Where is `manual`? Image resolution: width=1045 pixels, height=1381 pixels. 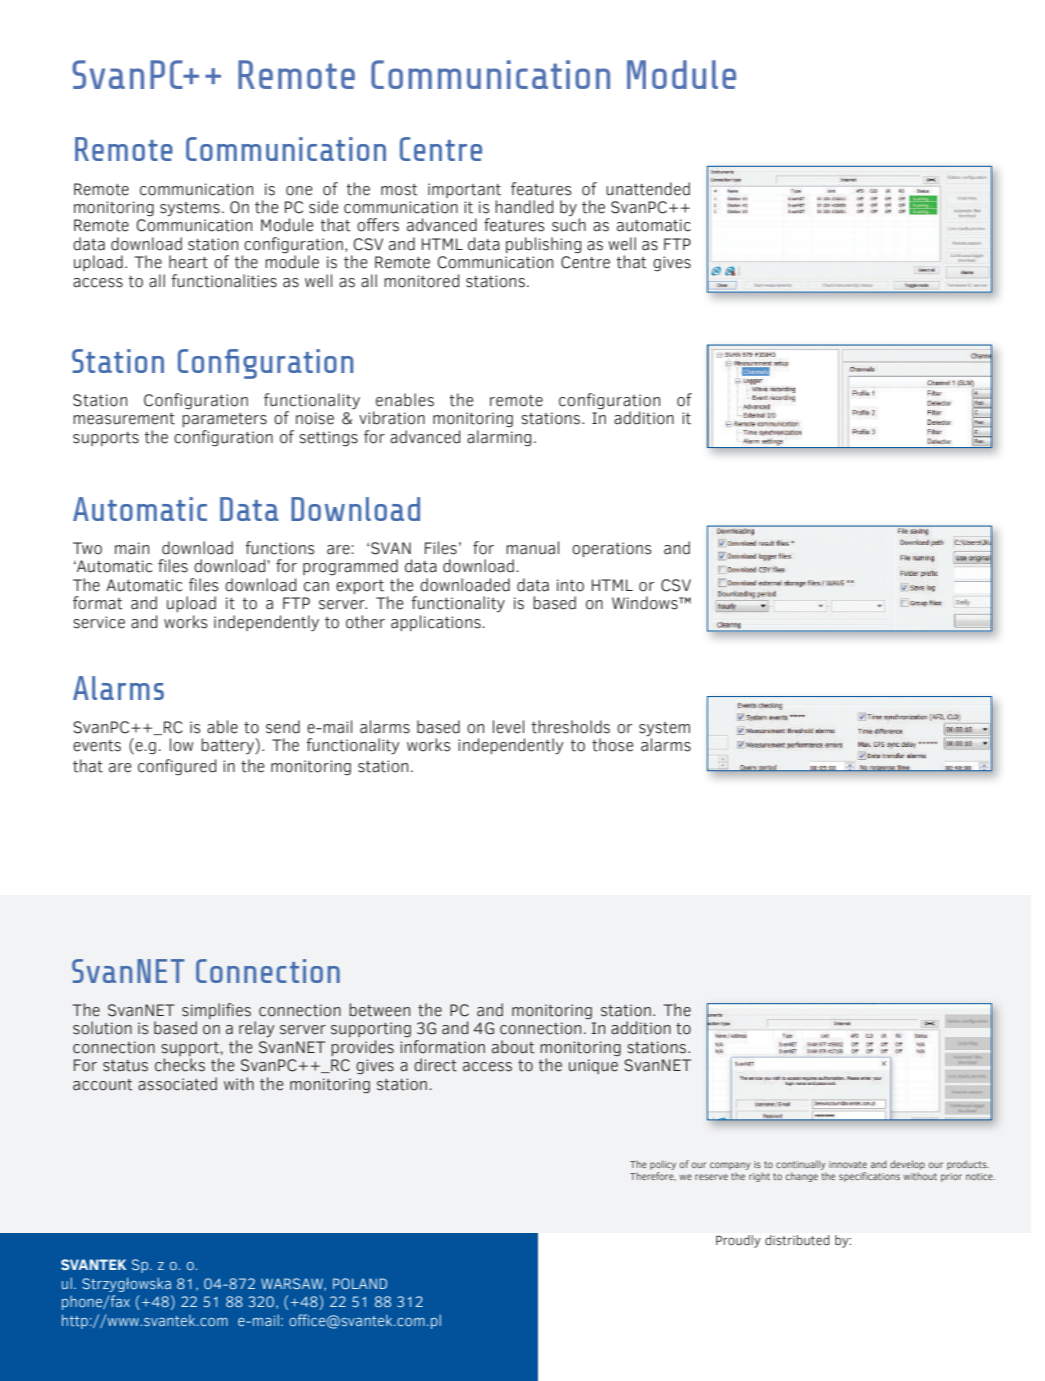 manual is located at coordinates (532, 548).
